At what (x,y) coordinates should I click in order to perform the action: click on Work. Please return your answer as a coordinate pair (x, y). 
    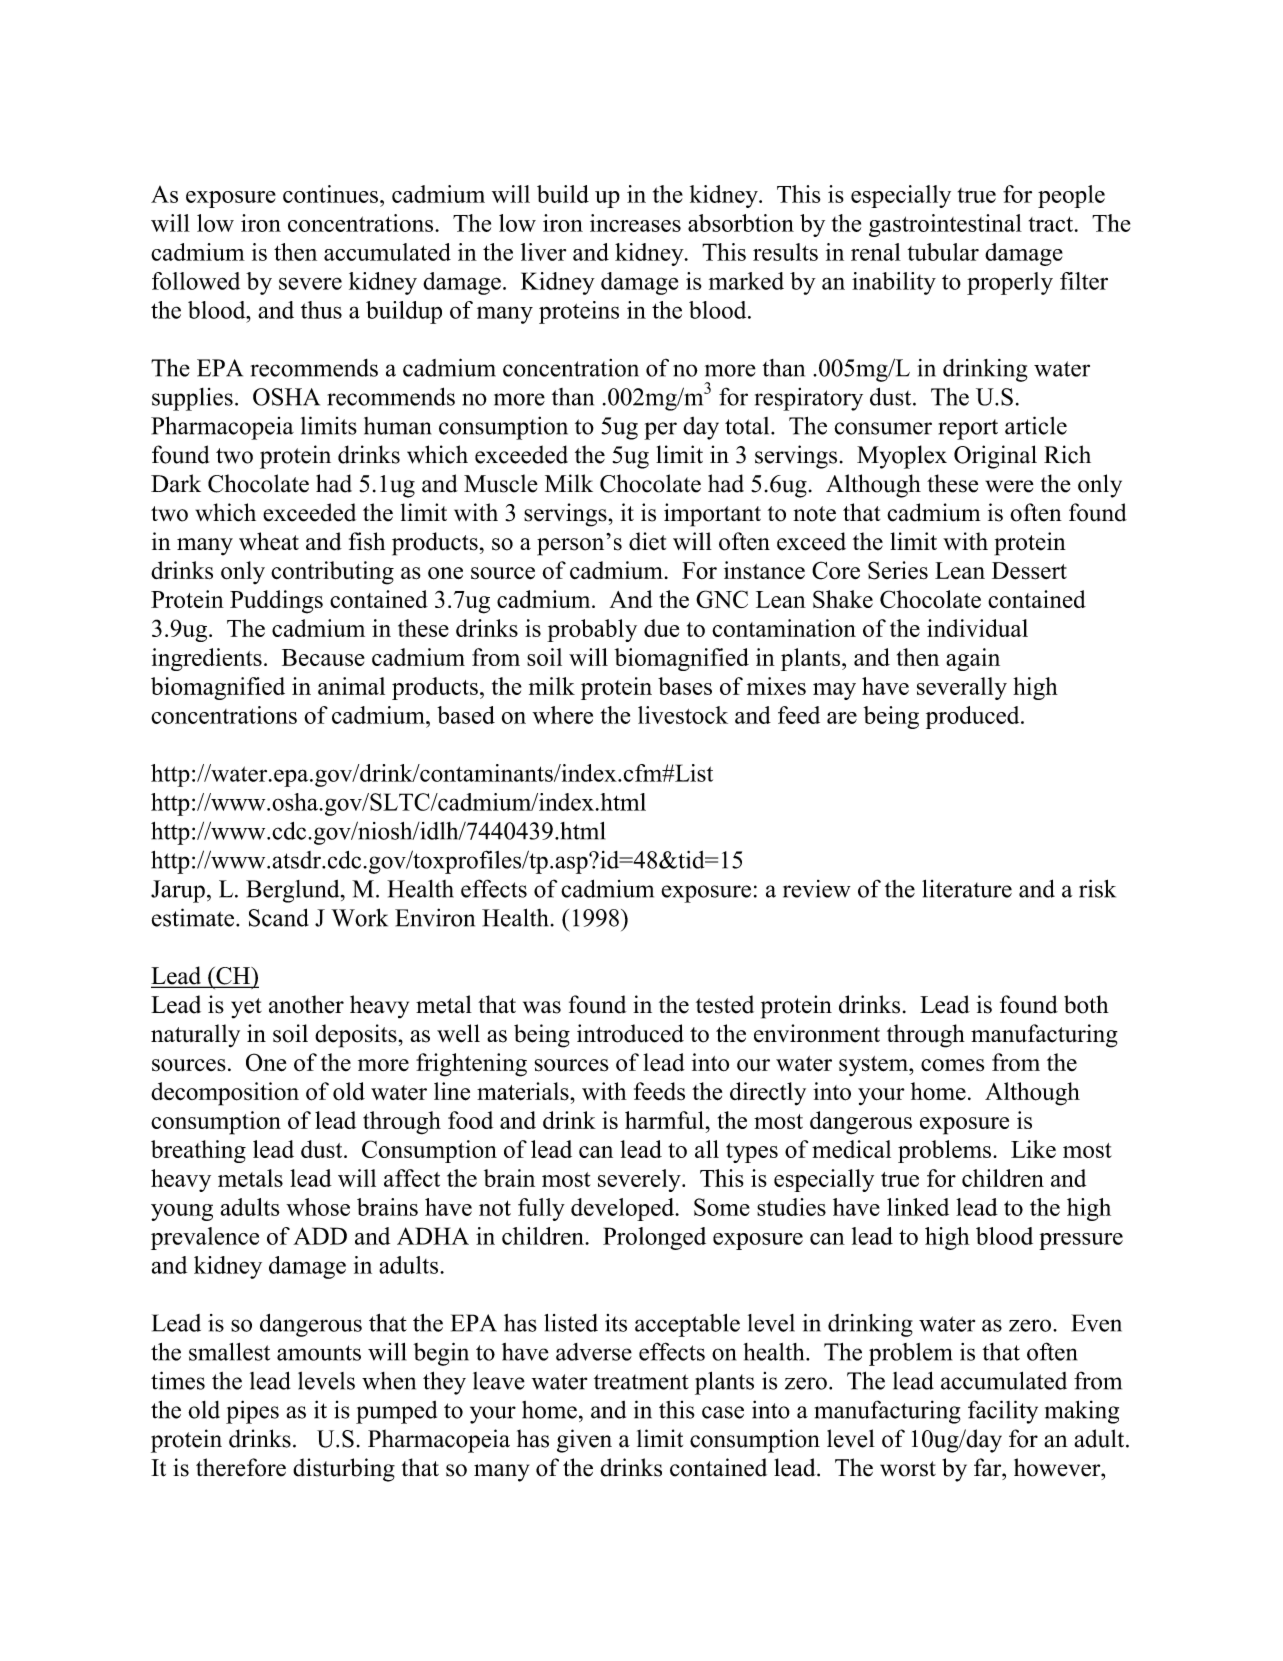
    Looking at the image, I should click on (359, 917).
